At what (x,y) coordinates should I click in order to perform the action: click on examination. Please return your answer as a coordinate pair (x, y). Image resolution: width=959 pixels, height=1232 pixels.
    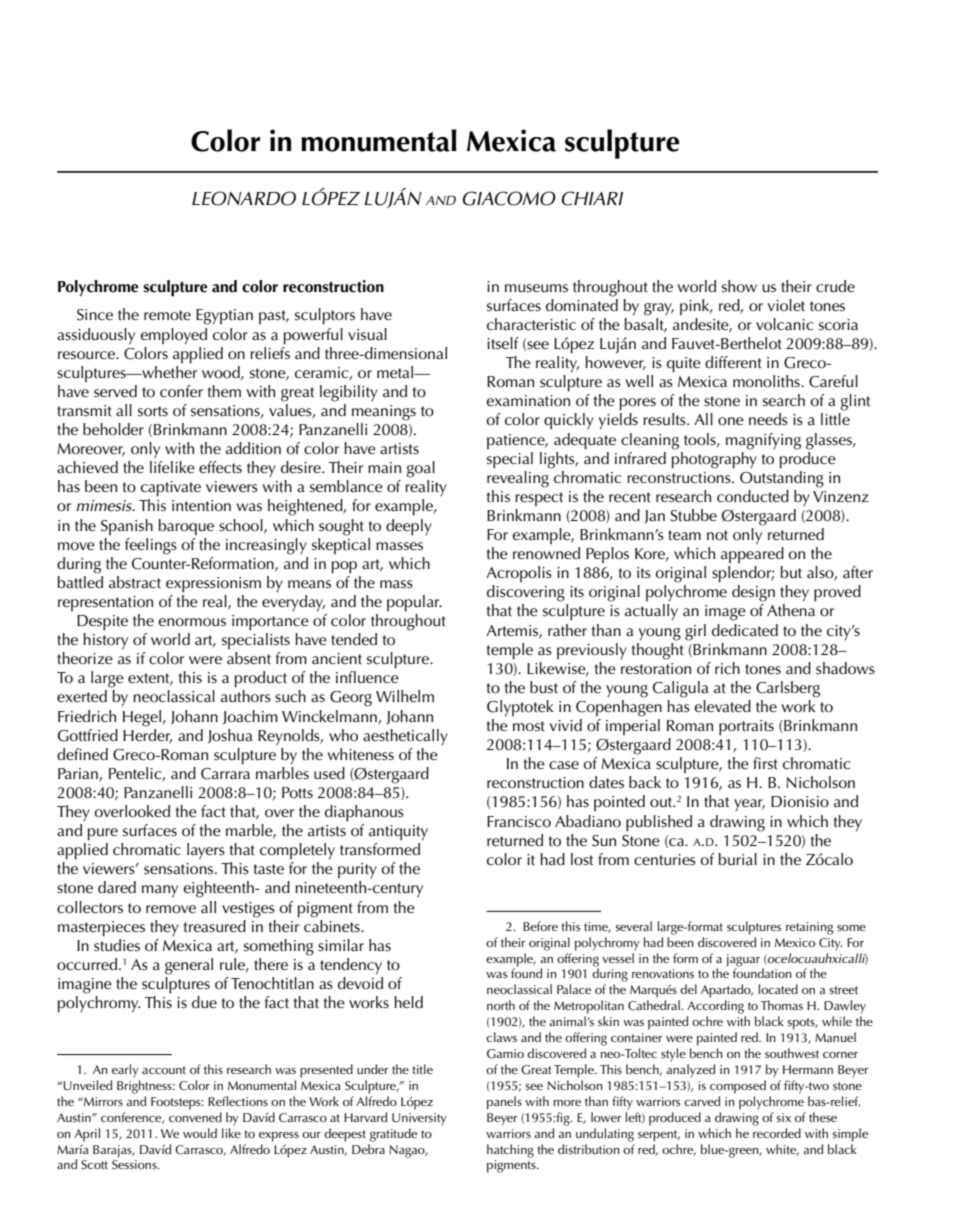
    Looking at the image, I should click on (528, 401).
